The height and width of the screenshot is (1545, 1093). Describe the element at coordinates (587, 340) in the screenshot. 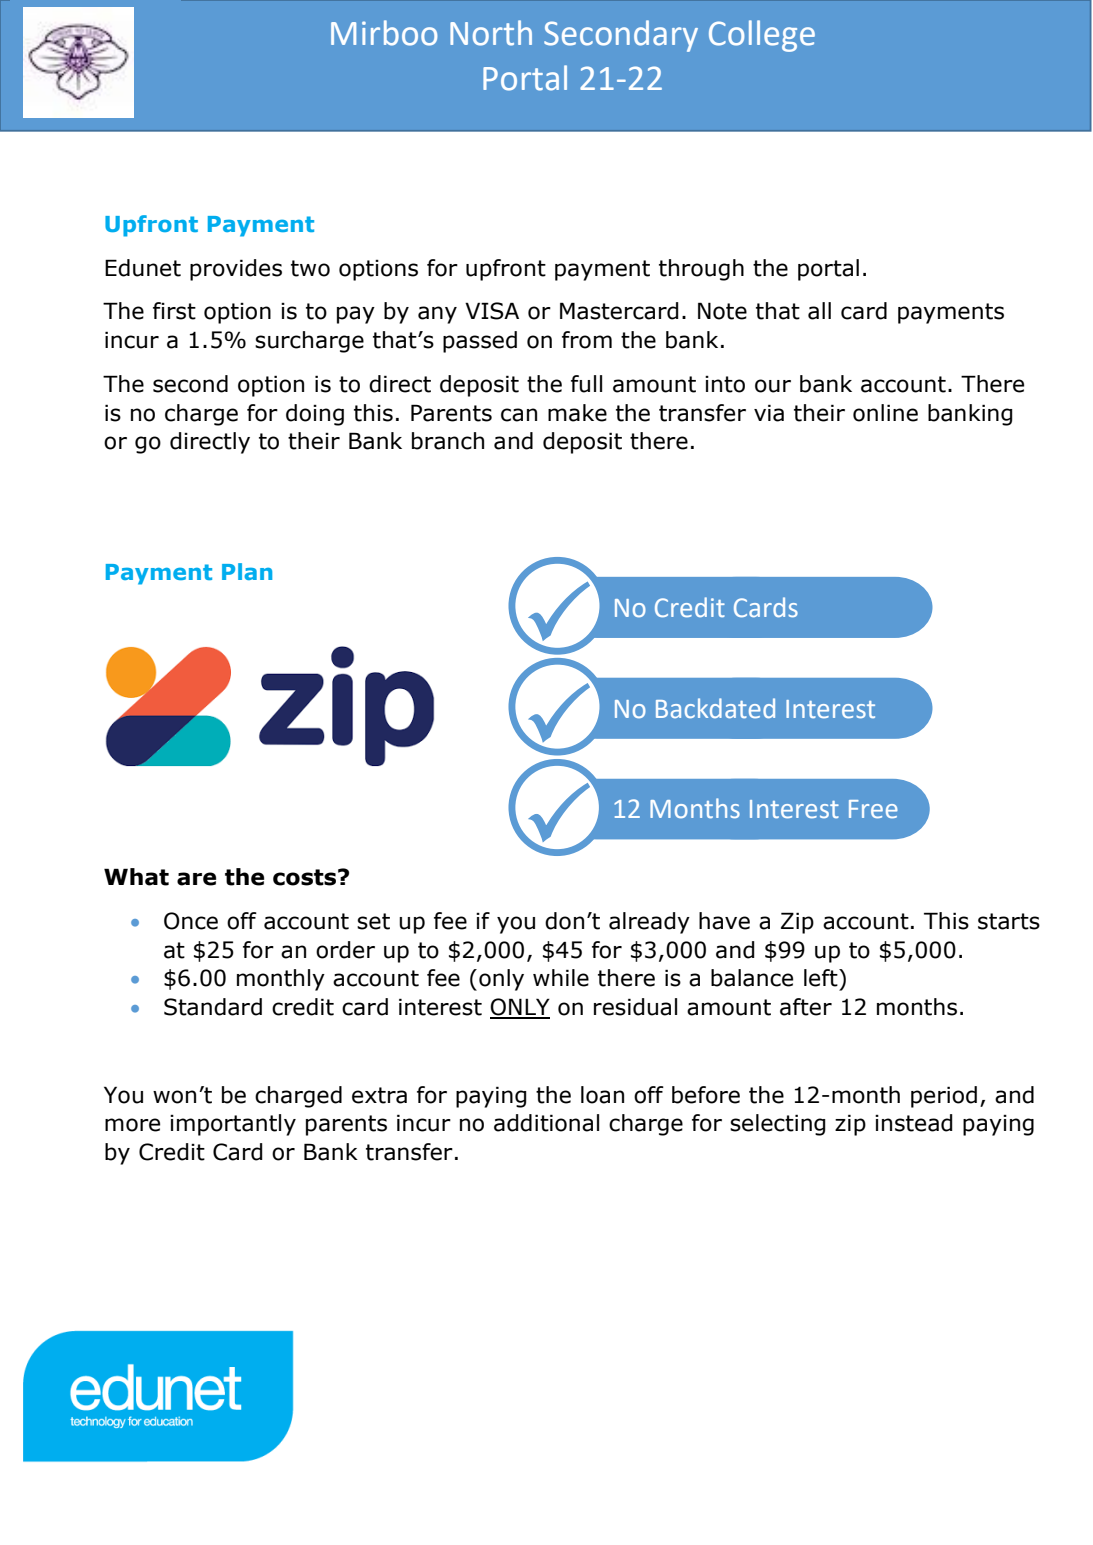

I see `from` at that location.
